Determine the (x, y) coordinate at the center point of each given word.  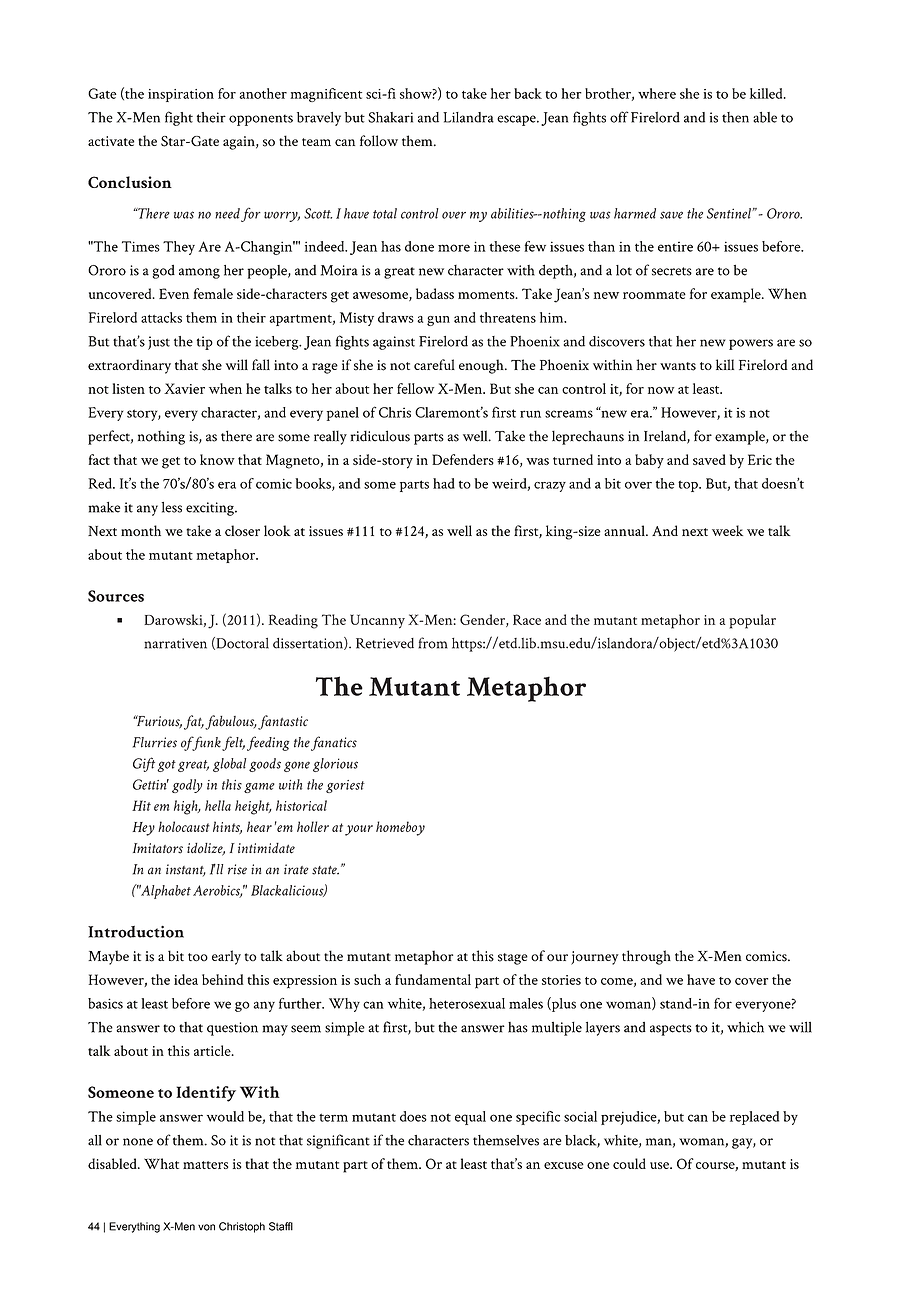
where (657, 93)
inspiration (181, 95)
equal (470, 1118)
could (629, 1163)
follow (379, 140)
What (161, 1163)
